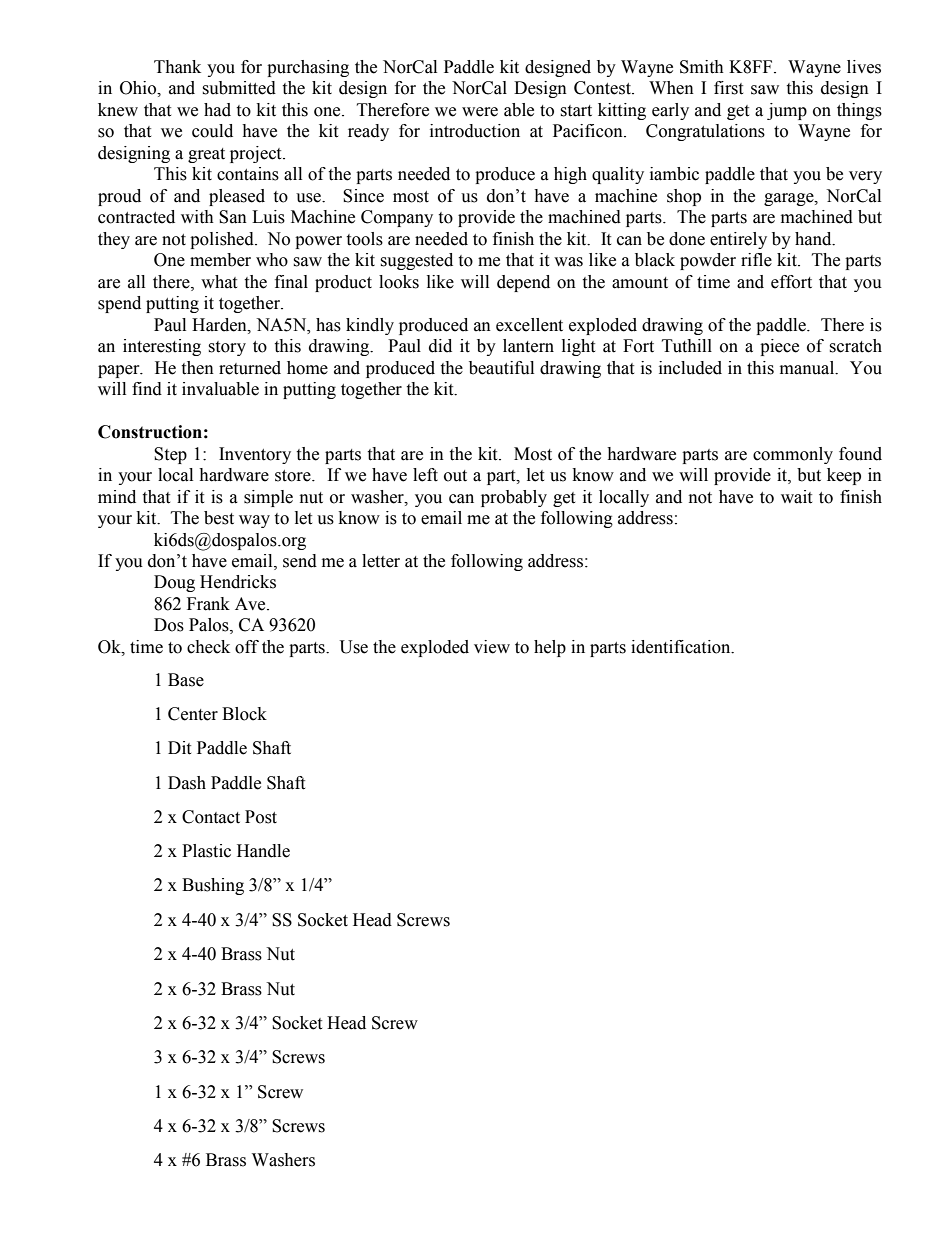  I want to click on Post, so click(261, 817).
